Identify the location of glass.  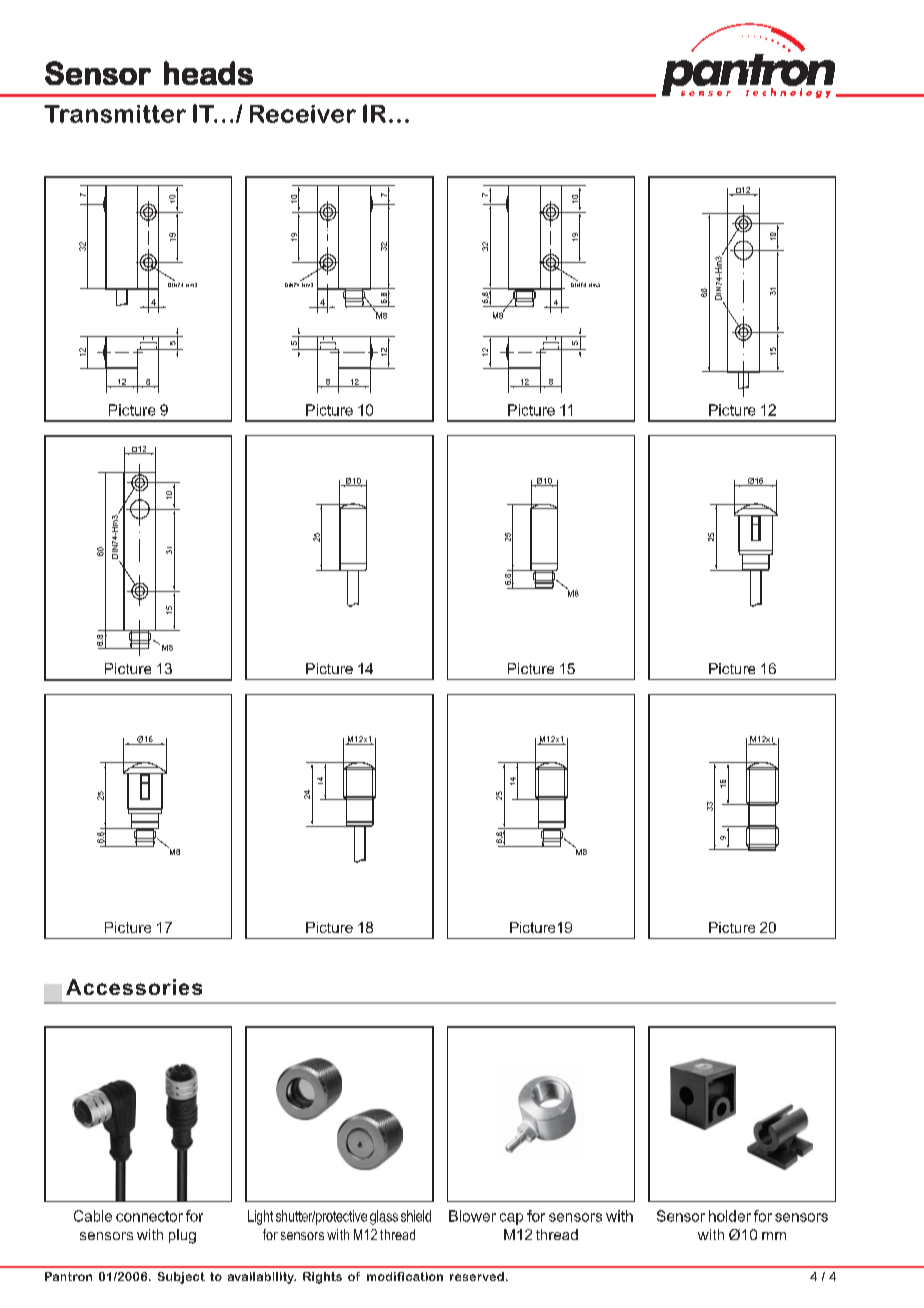
(384, 1217).
